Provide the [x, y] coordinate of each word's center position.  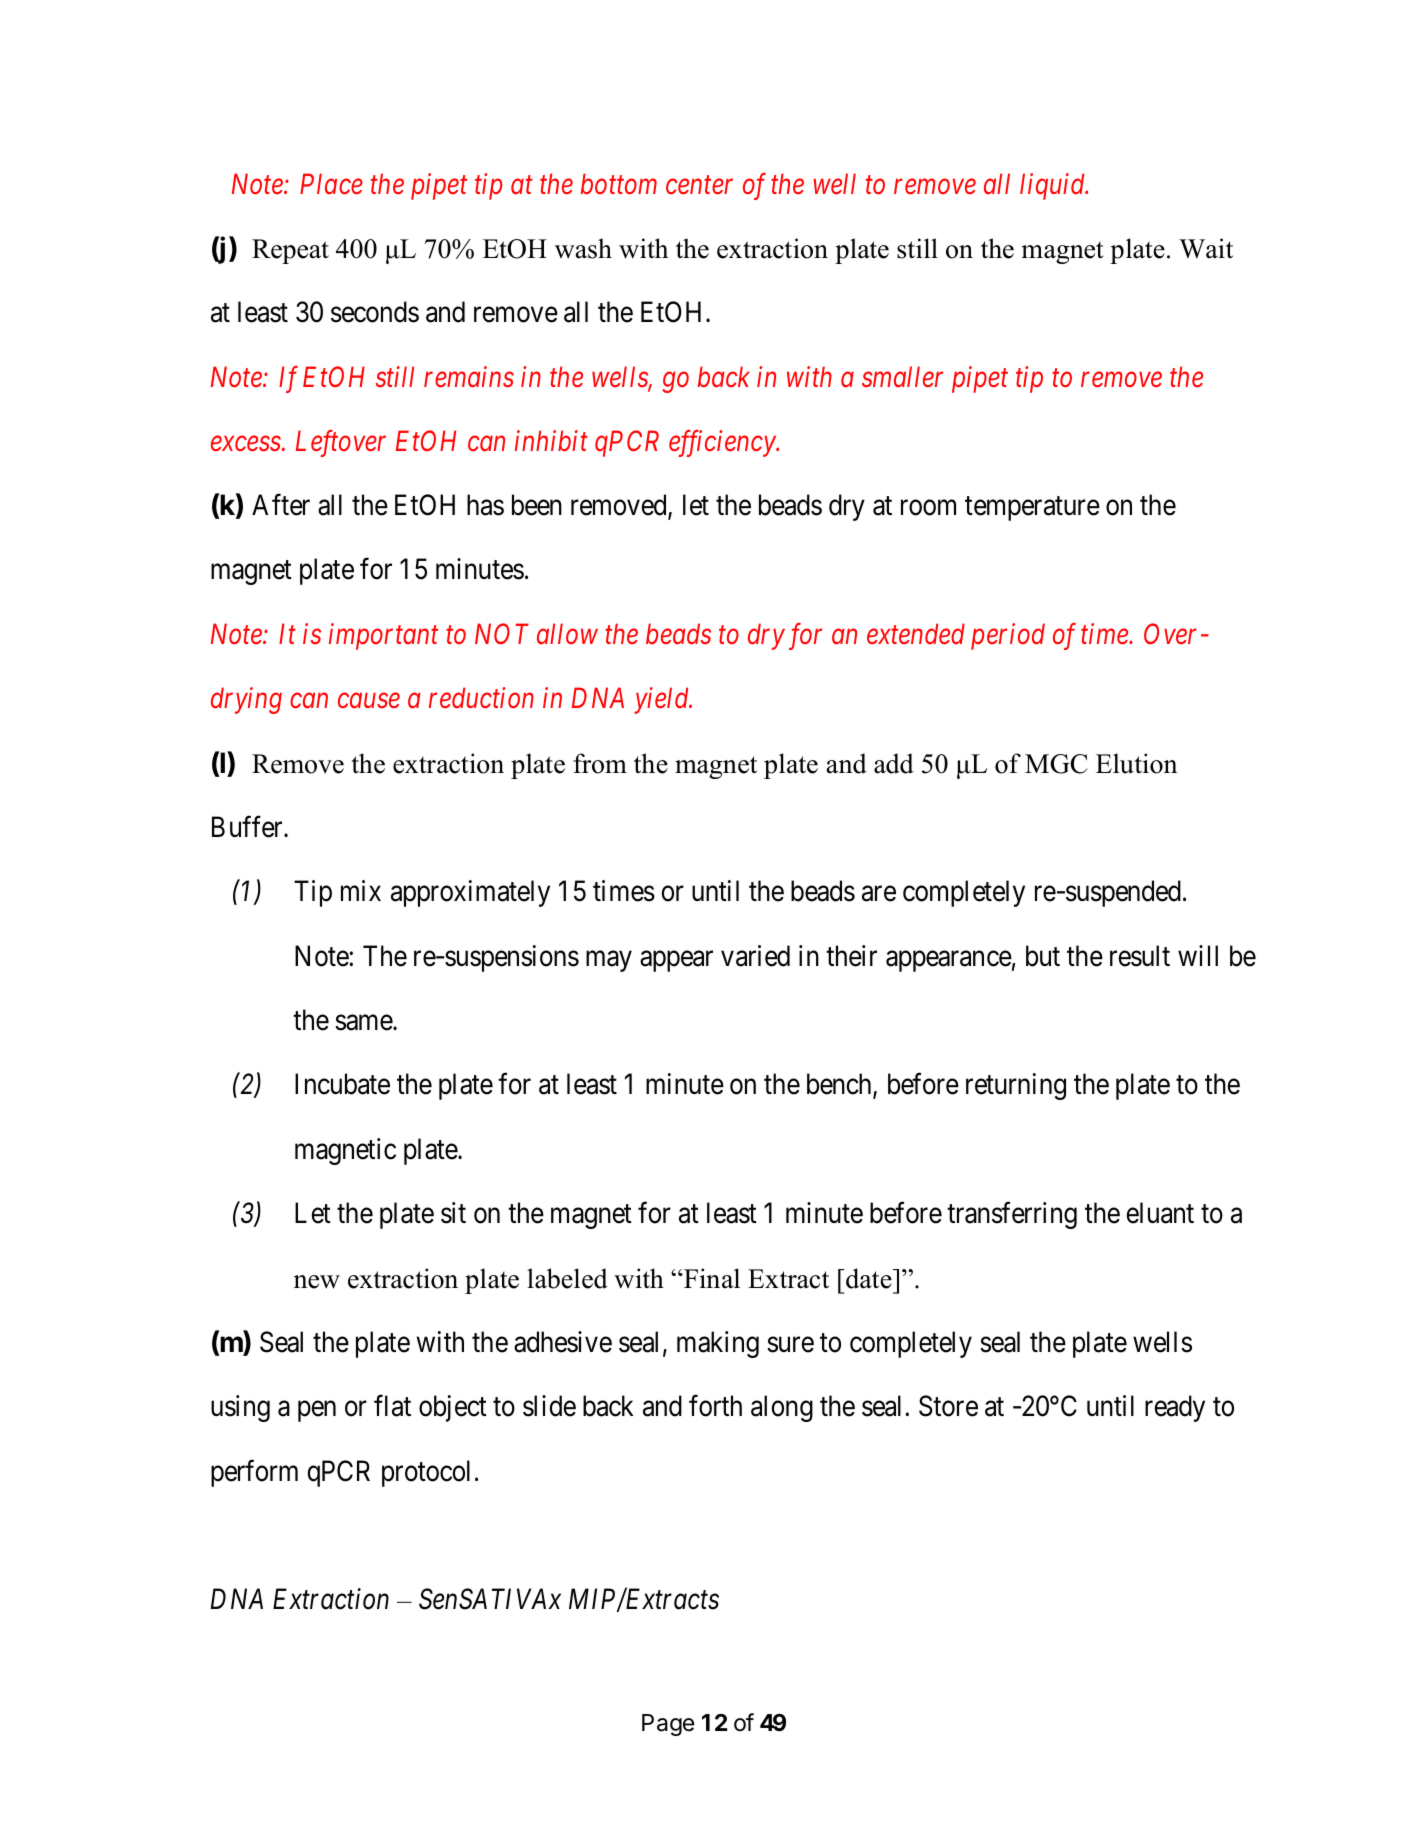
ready [1175, 1408]
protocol [426, 1473]
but [1043, 956]
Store [948, 1406]
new [317, 1282]
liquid [1054, 186]
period [1008, 636]
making [718, 1344]
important [383, 637]
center [699, 185]
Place [331, 183]
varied [755, 956]
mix [361, 890]
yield [662, 700]
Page [668, 1725]
